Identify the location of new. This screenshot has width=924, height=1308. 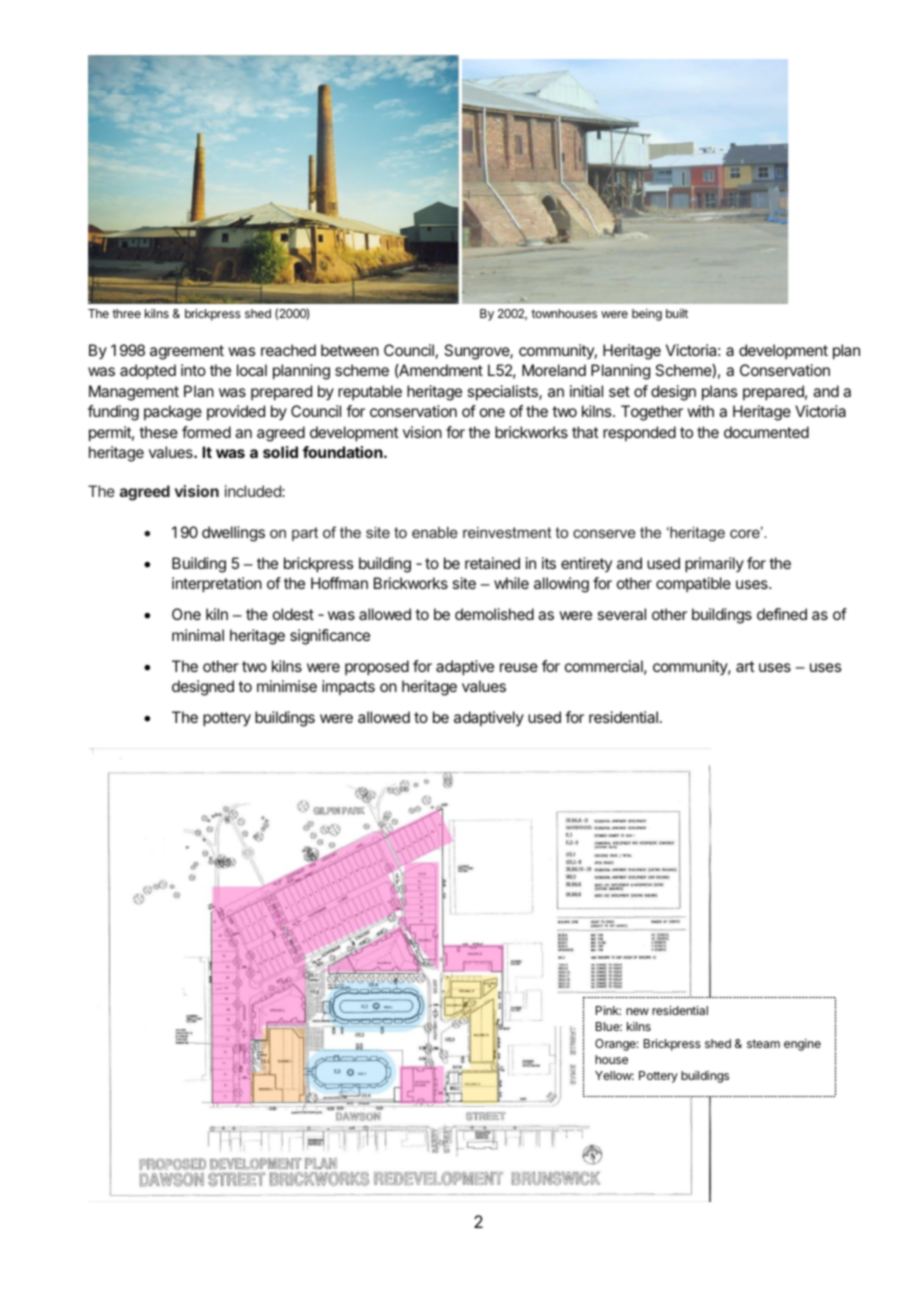
(637, 1011).
